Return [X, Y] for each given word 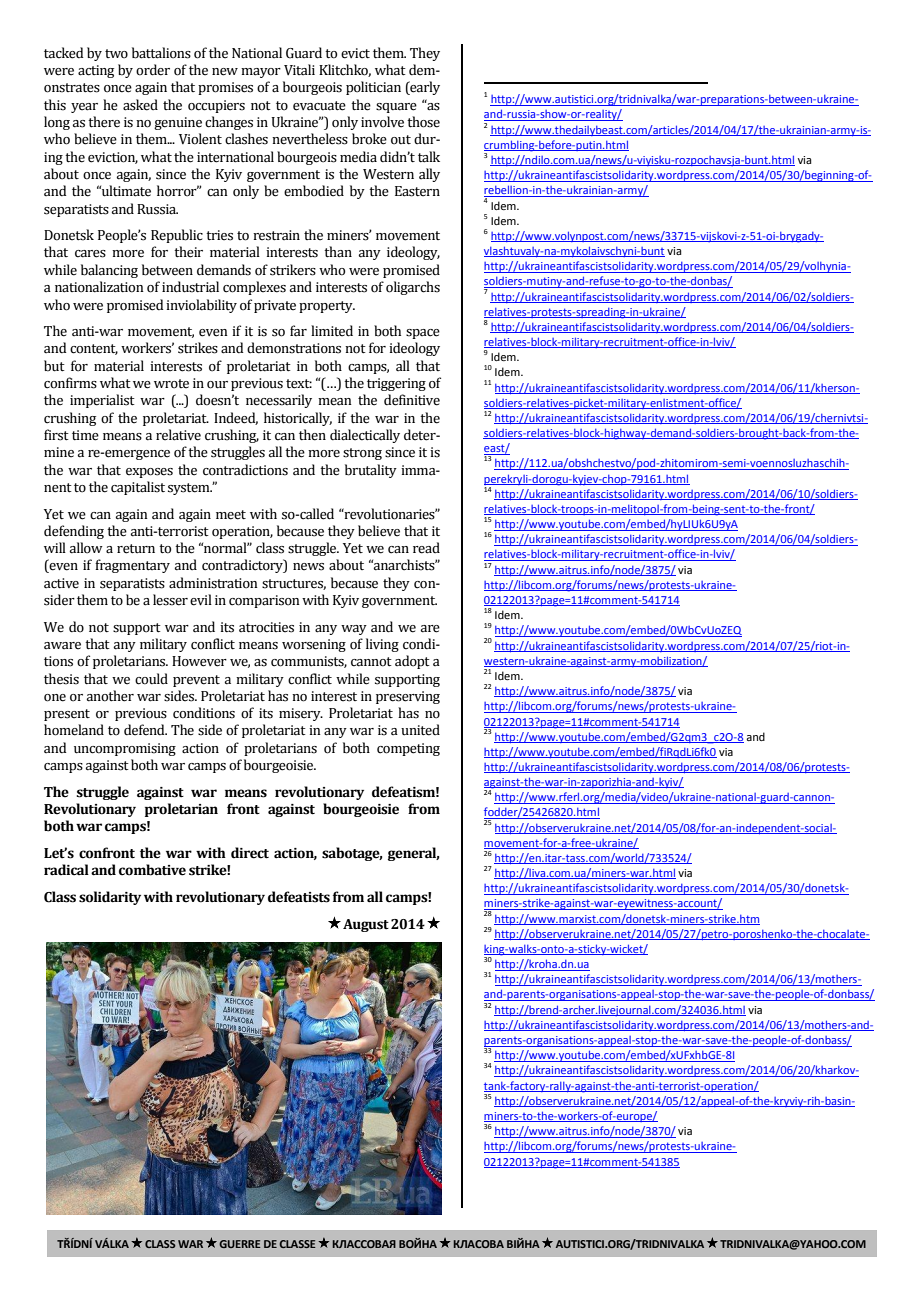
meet [231, 515]
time [85, 435]
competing [408, 749]
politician [373, 88]
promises [225, 88]
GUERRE [240, 1244]
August [366, 925]
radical [66, 870]
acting [96, 71]
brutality [371, 471]
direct [250, 853]
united [420, 730]
